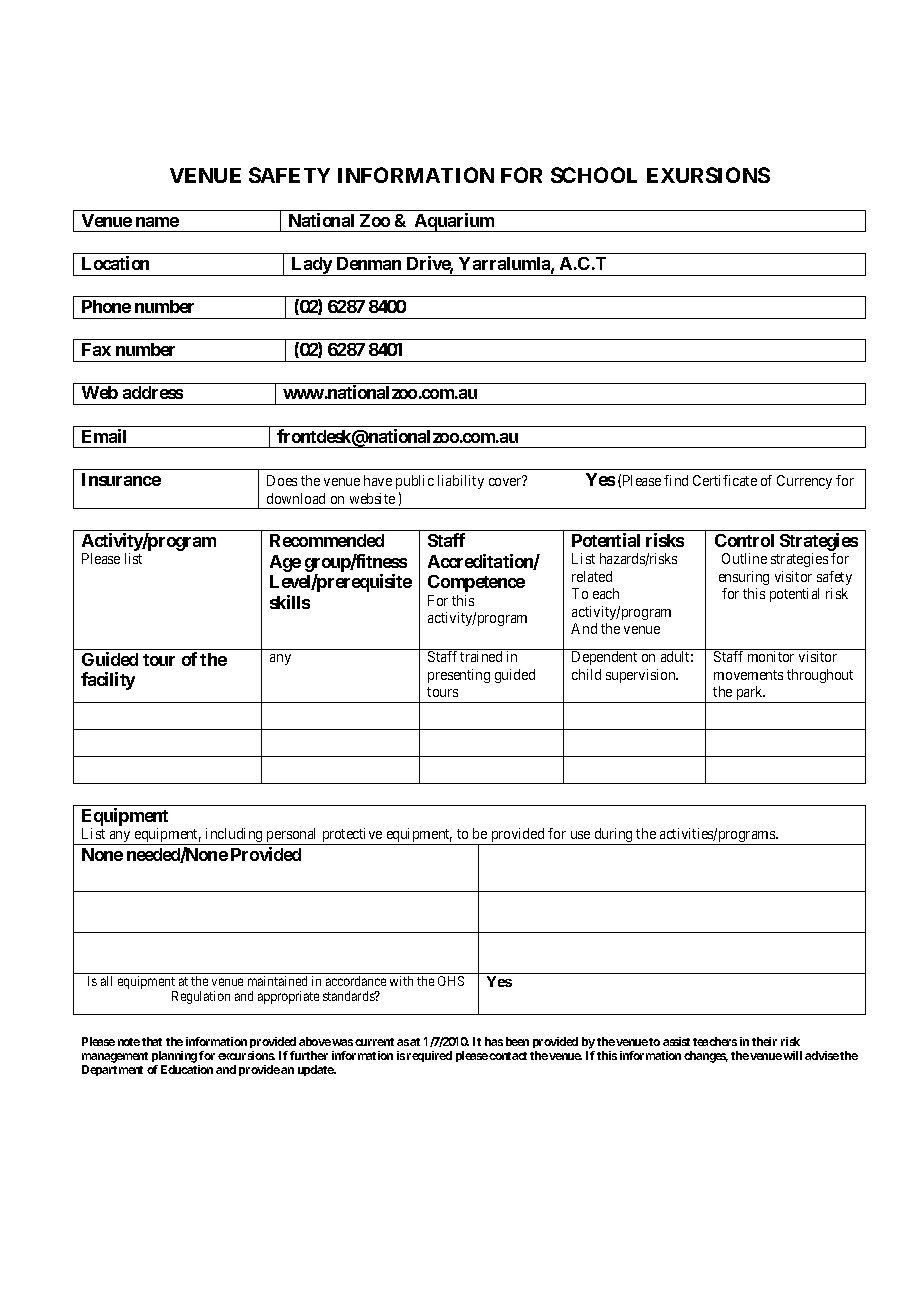 This screenshot has width=924, height=1308. I want to click on during, so click(614, 836).
